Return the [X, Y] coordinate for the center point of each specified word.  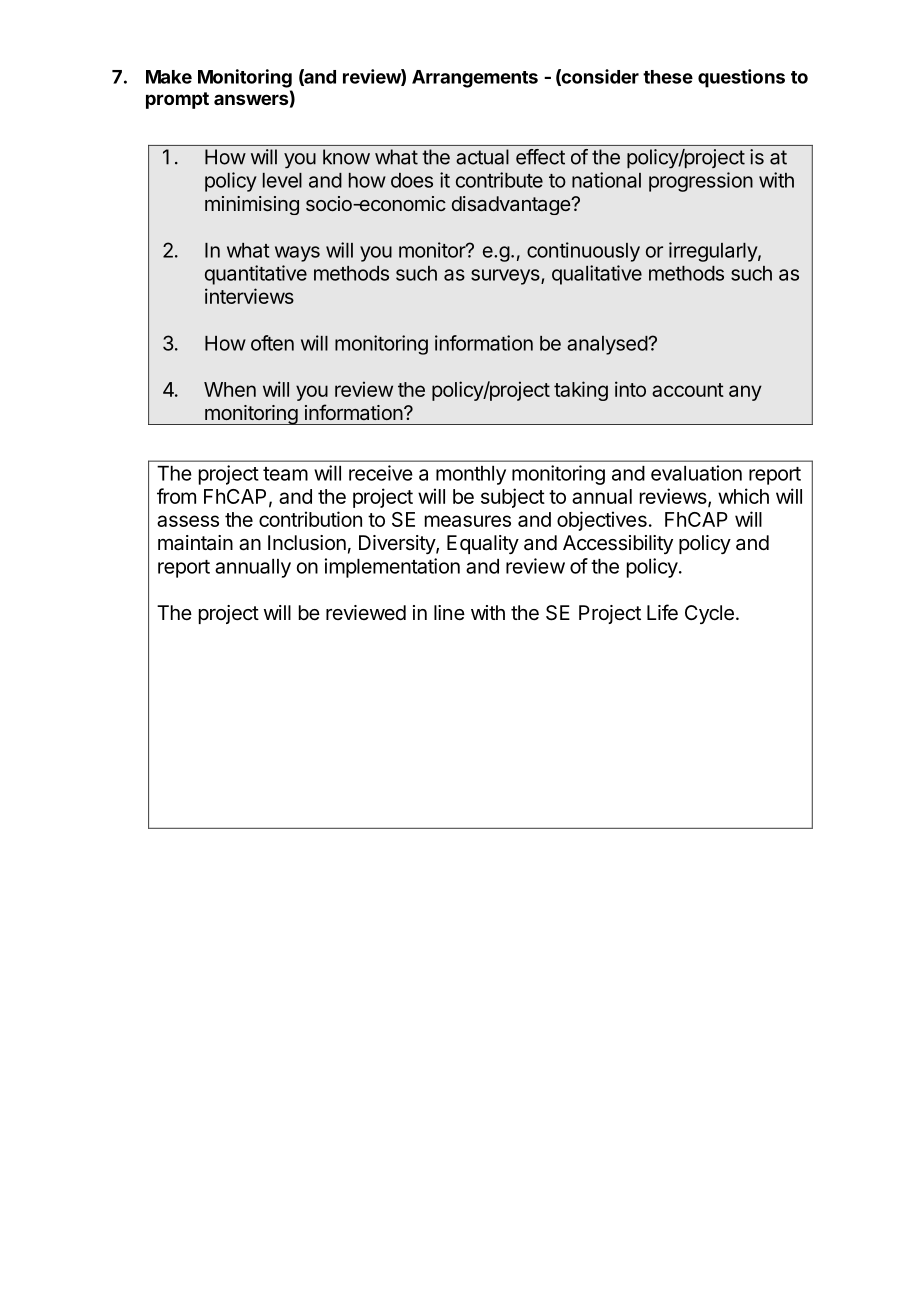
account [688, 390]
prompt [177, 100]
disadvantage [512, 205]
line [449, 612]
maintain [195, 543]
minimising [252, 205]
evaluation [696, 473]
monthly [471, 475]
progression [701, 182]
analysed [607, 345]
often [272, 343]
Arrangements [475, 79]
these [668, 77]
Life [662, 612]
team [285, 474]
